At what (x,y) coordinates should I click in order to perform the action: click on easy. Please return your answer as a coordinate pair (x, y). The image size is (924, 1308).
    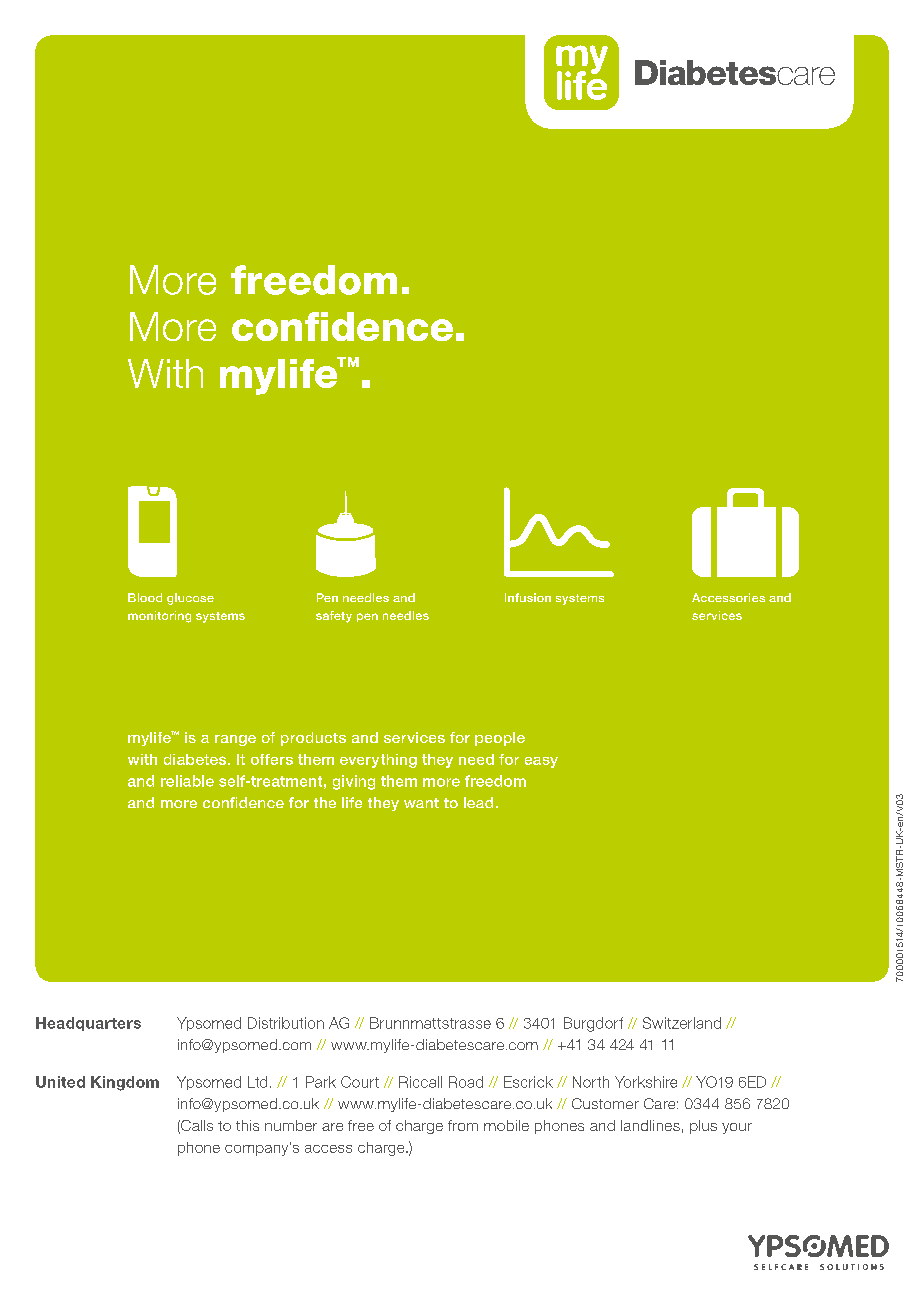
    Looking at the image, I should click on (541, 762).
